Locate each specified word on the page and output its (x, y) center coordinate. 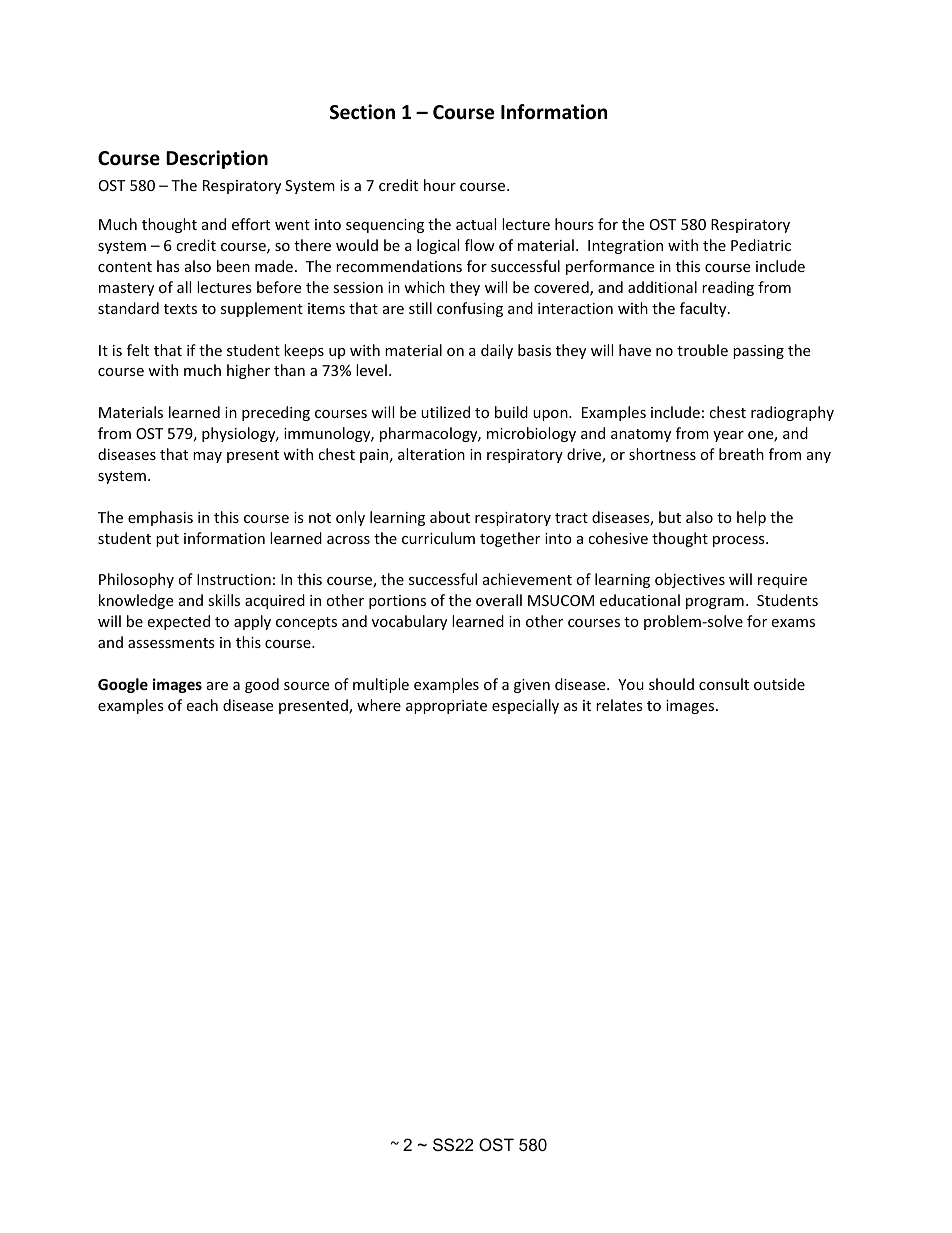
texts (180, 309)
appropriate (446, 707)
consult (724, 684)
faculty (704, 309)
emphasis (160, 518)
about (450, 517)
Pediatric (761, 245)
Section (362, 112)
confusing (470, 309)
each (202, 705)
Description (217, 159)
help (751, 518)
